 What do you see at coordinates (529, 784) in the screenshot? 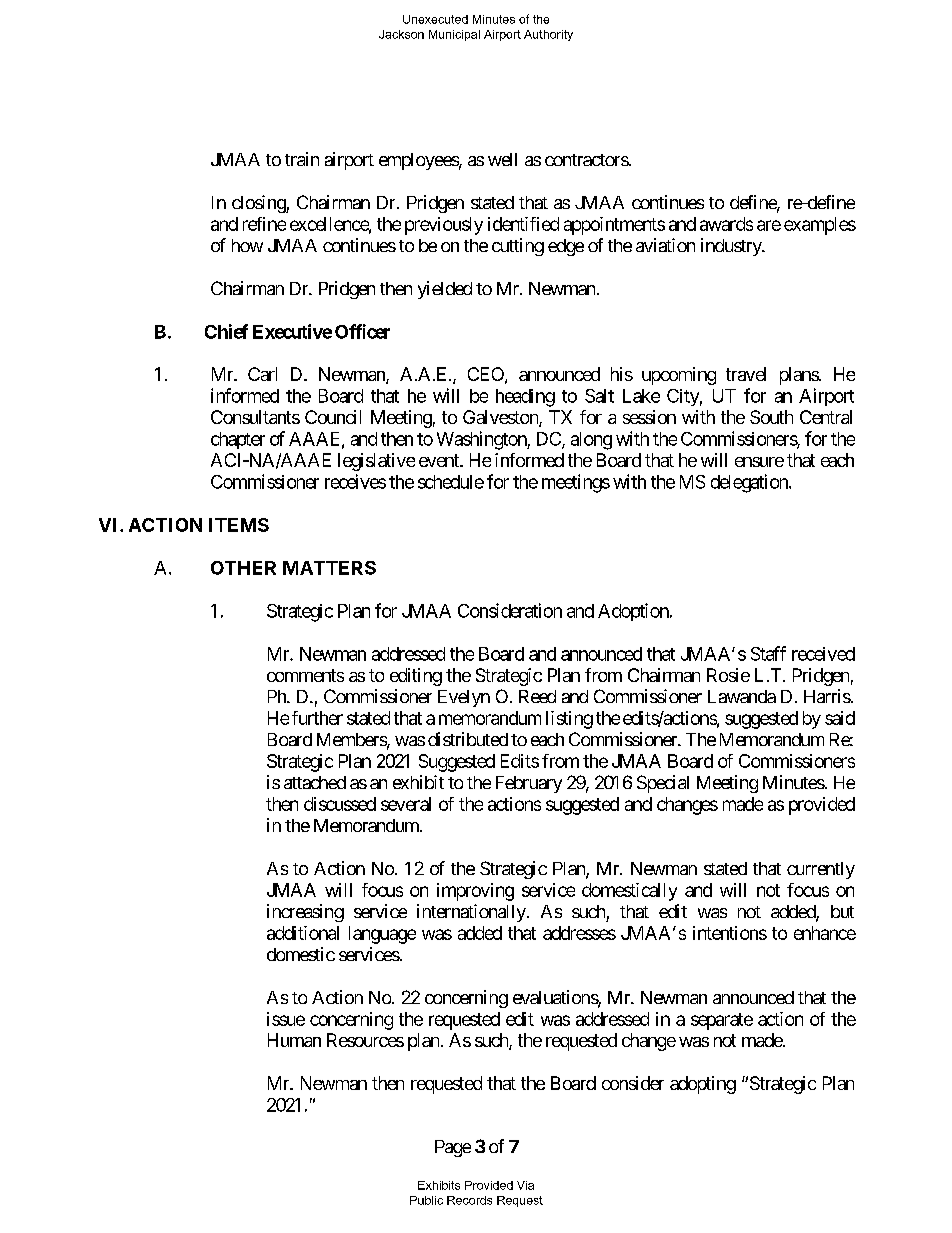
I see `February` at bounding box center [529, 784].
